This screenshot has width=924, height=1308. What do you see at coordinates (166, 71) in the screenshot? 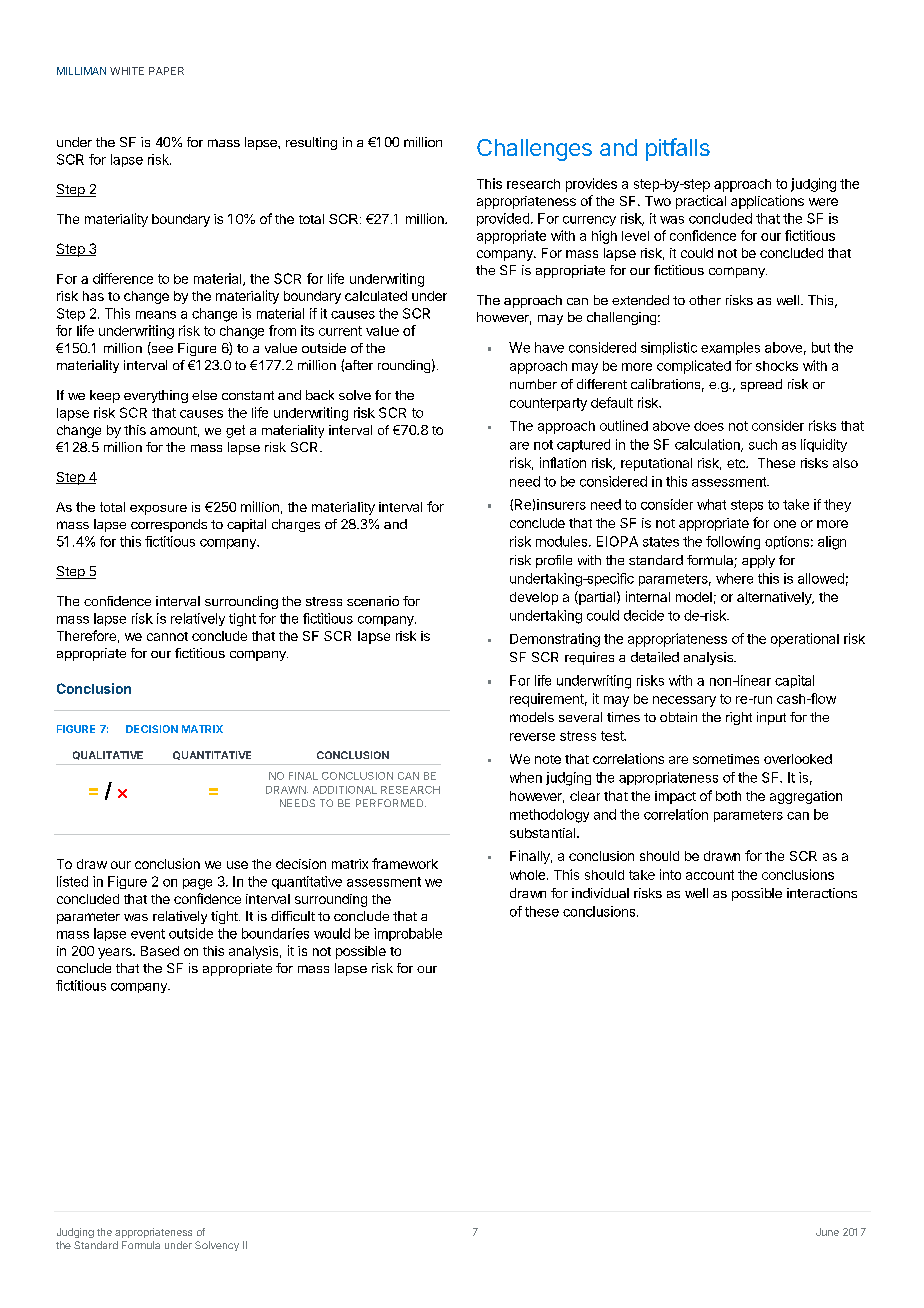
I see `PAPER` at bounding box center [166, 71].
